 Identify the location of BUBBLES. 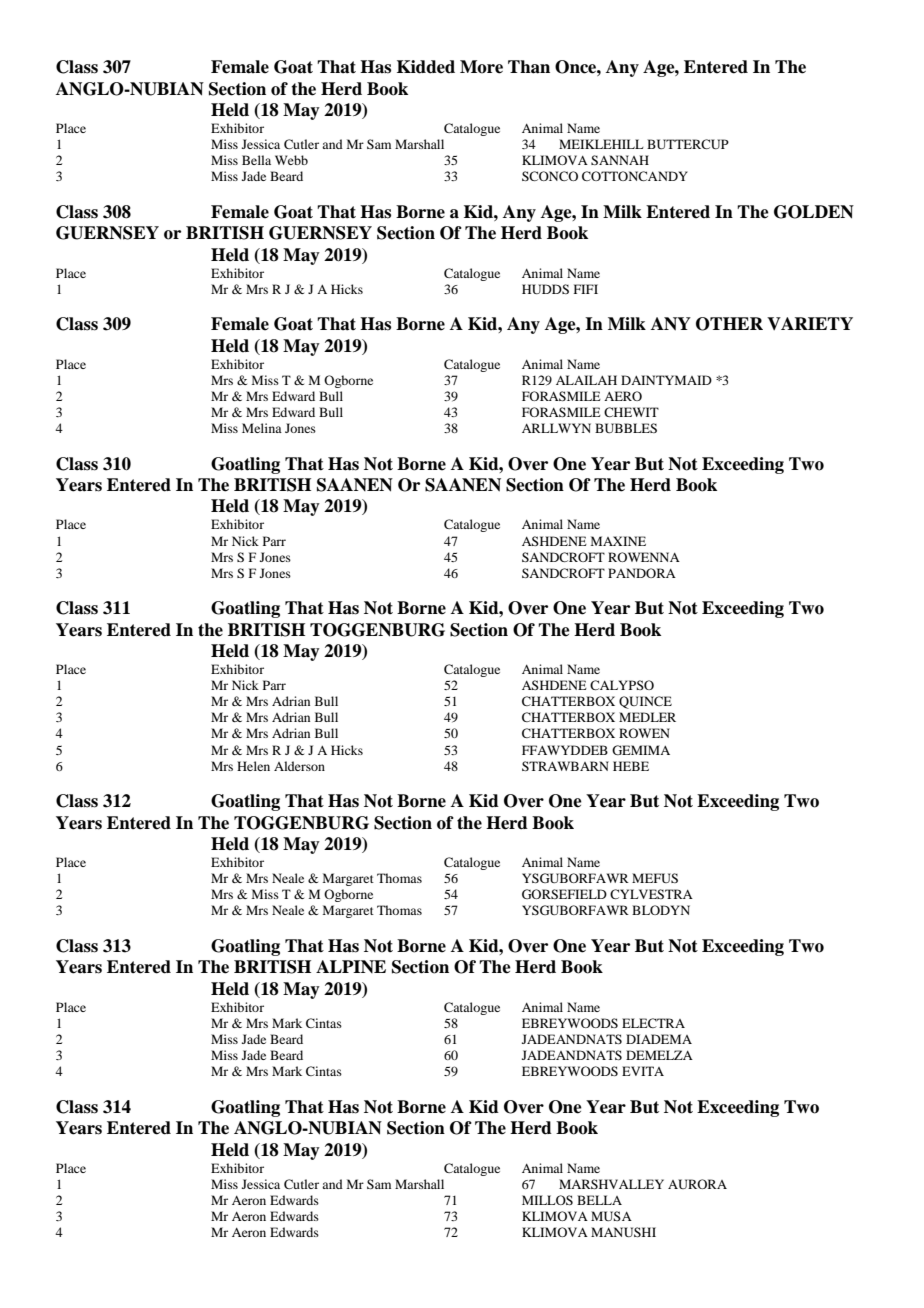
(626, 428).
